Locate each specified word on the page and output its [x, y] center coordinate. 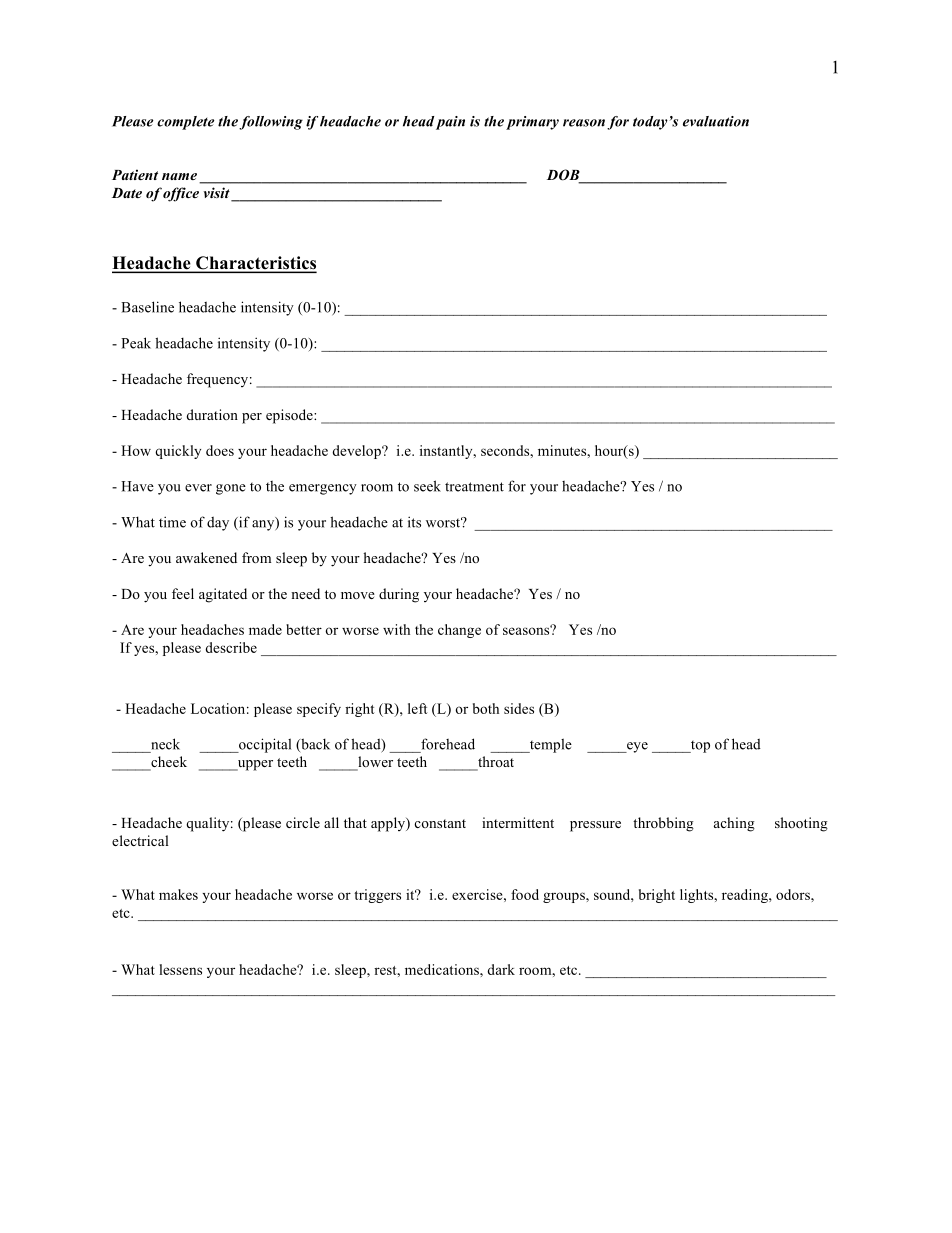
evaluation [716, 121]
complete [185, 123]
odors [794, 894]
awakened [206, 557]
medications [443, 969]
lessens [180, 969]
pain [450, 123]
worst [444, 522]
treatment [474, 487]
